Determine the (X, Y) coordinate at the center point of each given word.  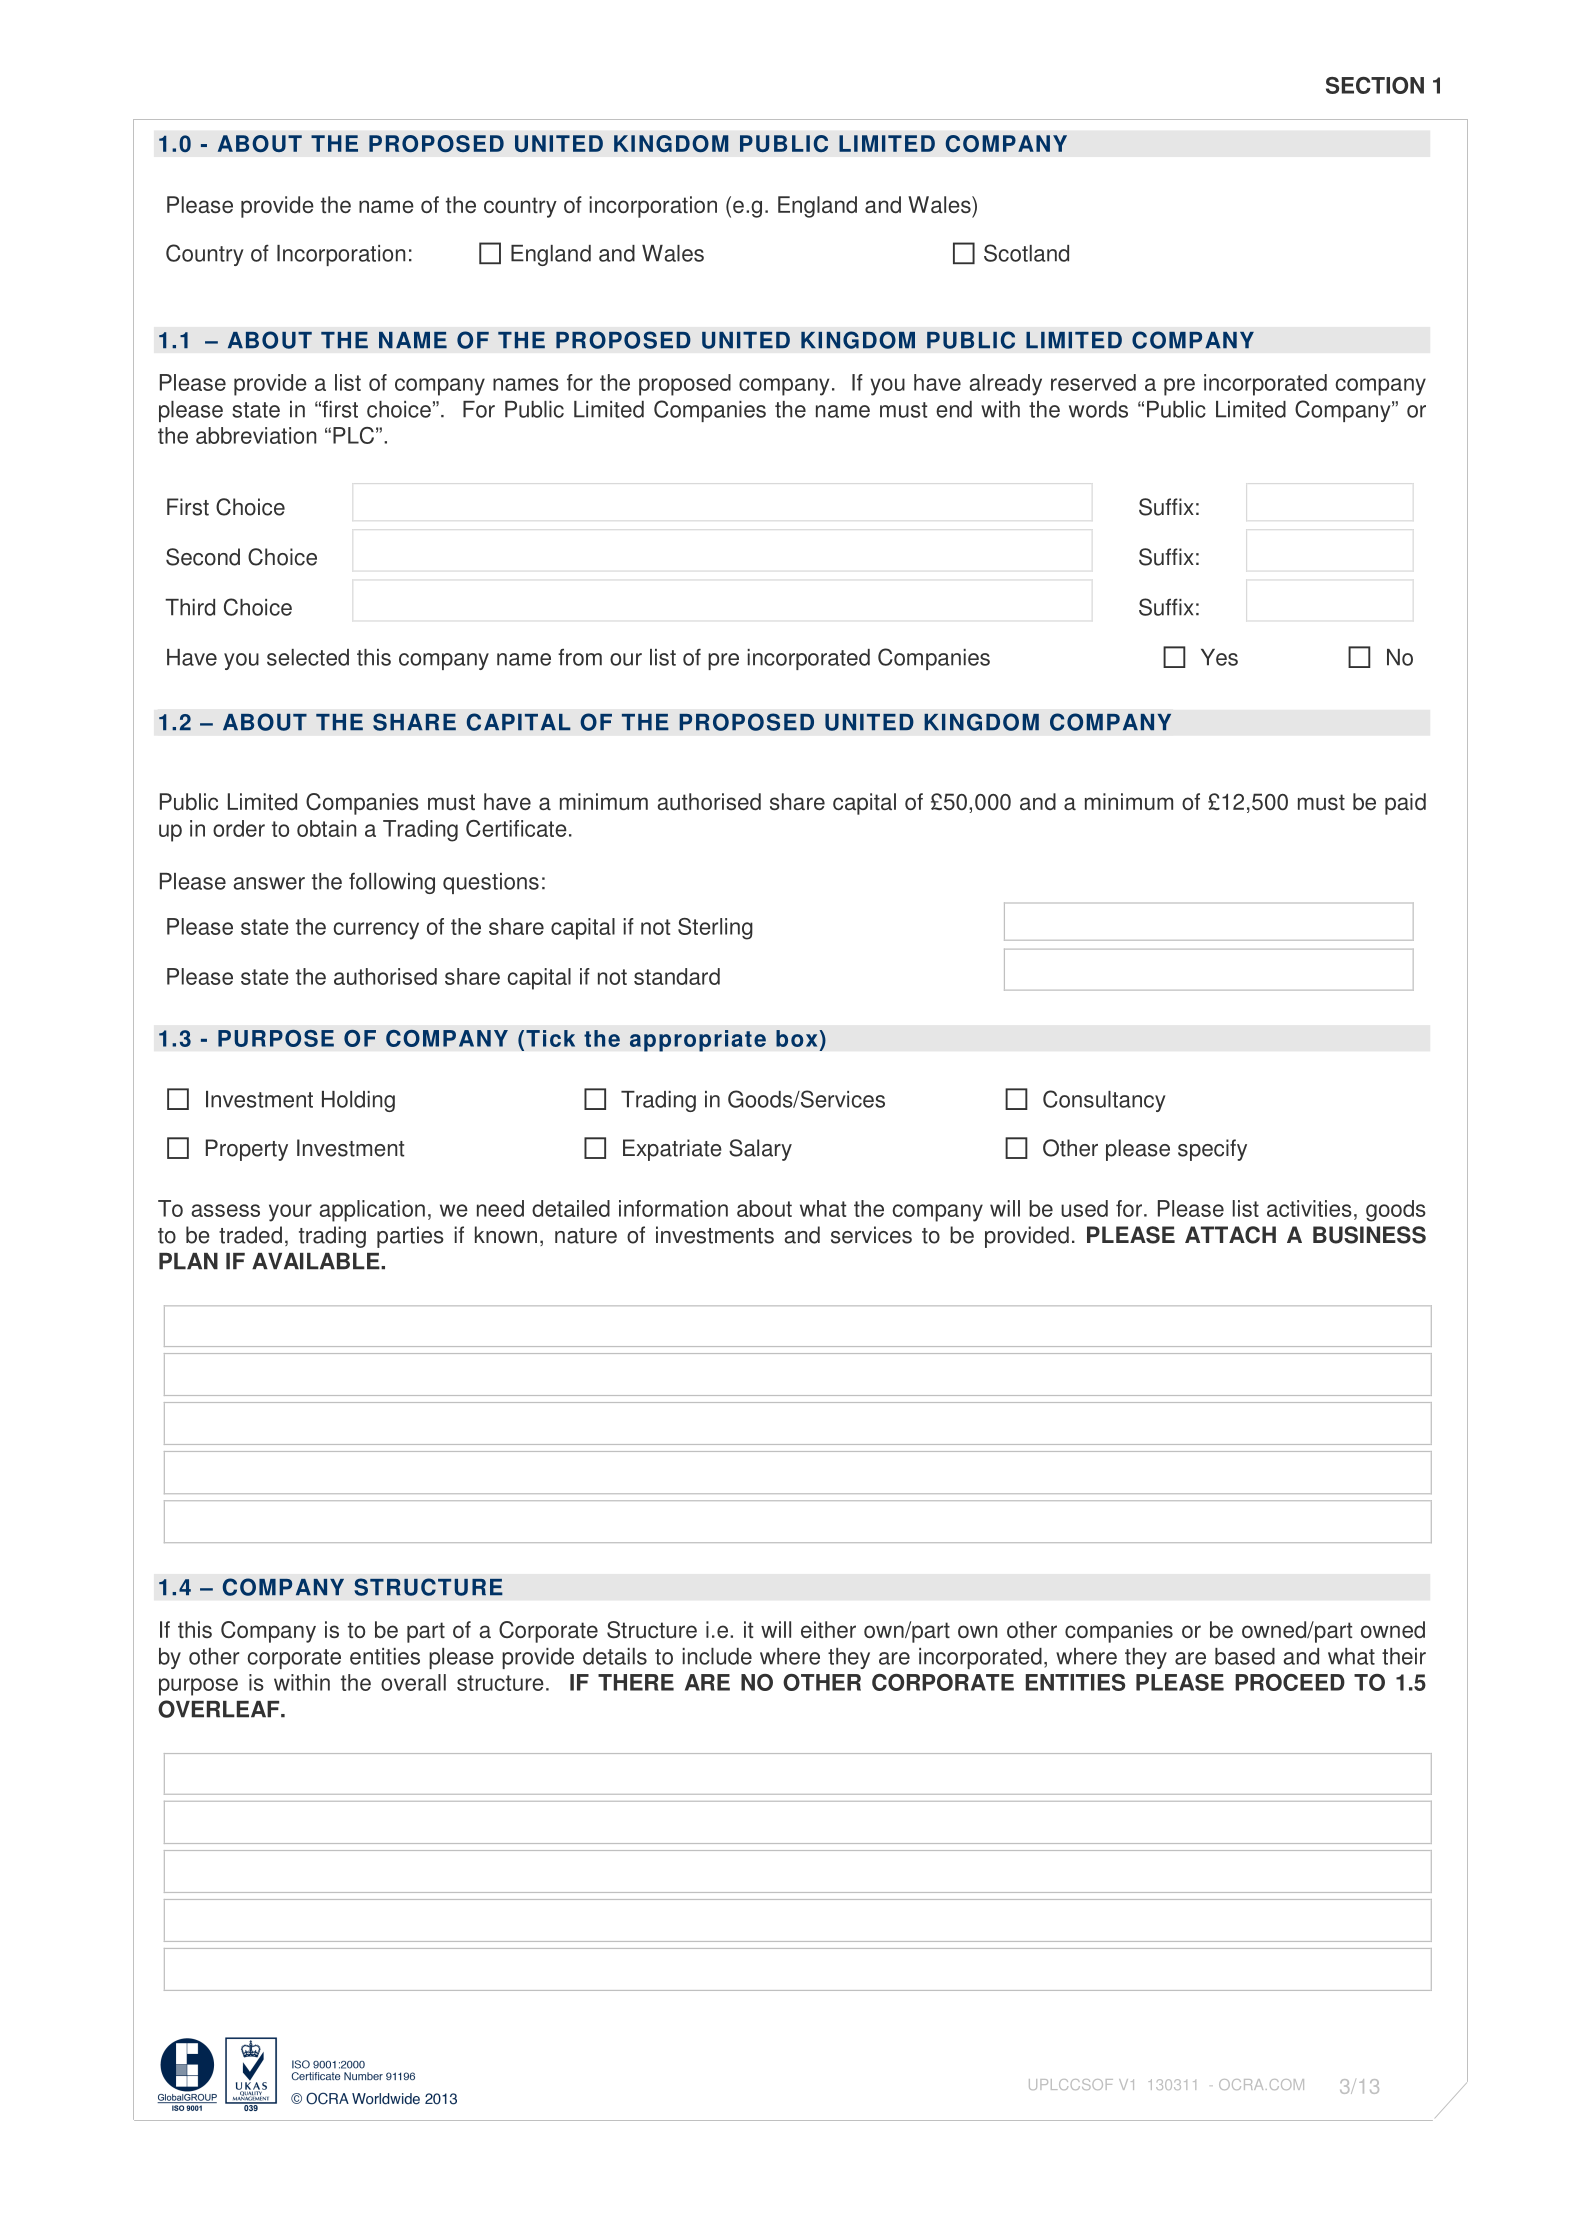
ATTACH (1230, 1235)
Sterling (715, 929)
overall (413, 1682)
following (392, 883)
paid (1405, 804)
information (673, 1208)
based (1245, 1656)
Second (203, 557)
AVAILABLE (317, 1261)
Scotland (1026, 253)
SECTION (1375, 85)
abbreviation (256, 435)
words (1098, 409)
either (828, 1629)
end (954, 409)
